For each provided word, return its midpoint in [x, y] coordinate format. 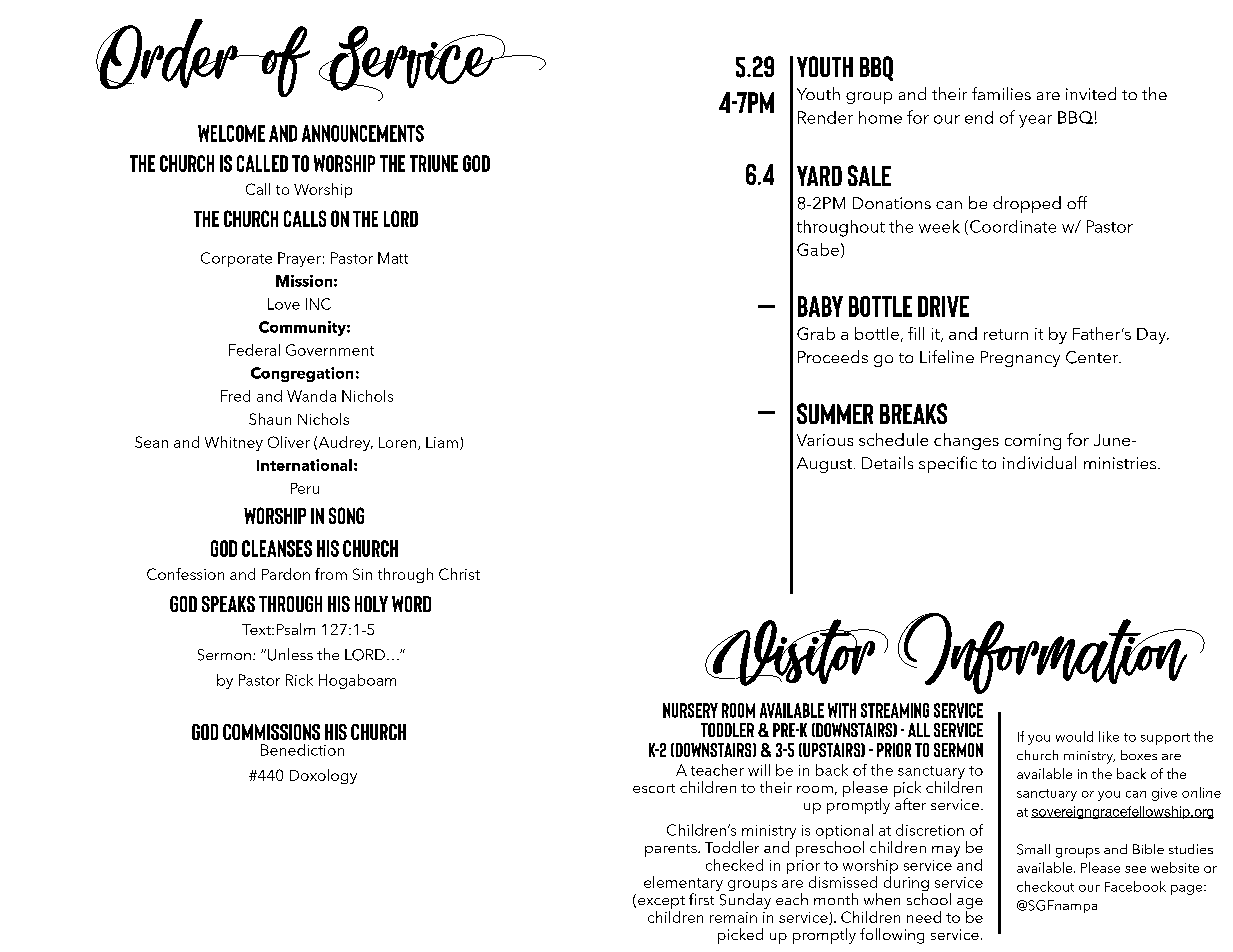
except [661, 902]
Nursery [690, 710]
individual [1039, 462]
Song [346, 515]
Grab [816, 333]
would [1074, 736]
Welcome [231, 133]
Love [284, 304]
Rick [299, 680]
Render [825, 117]
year [1035, 121]
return [1006, 334]
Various [825, 440]
